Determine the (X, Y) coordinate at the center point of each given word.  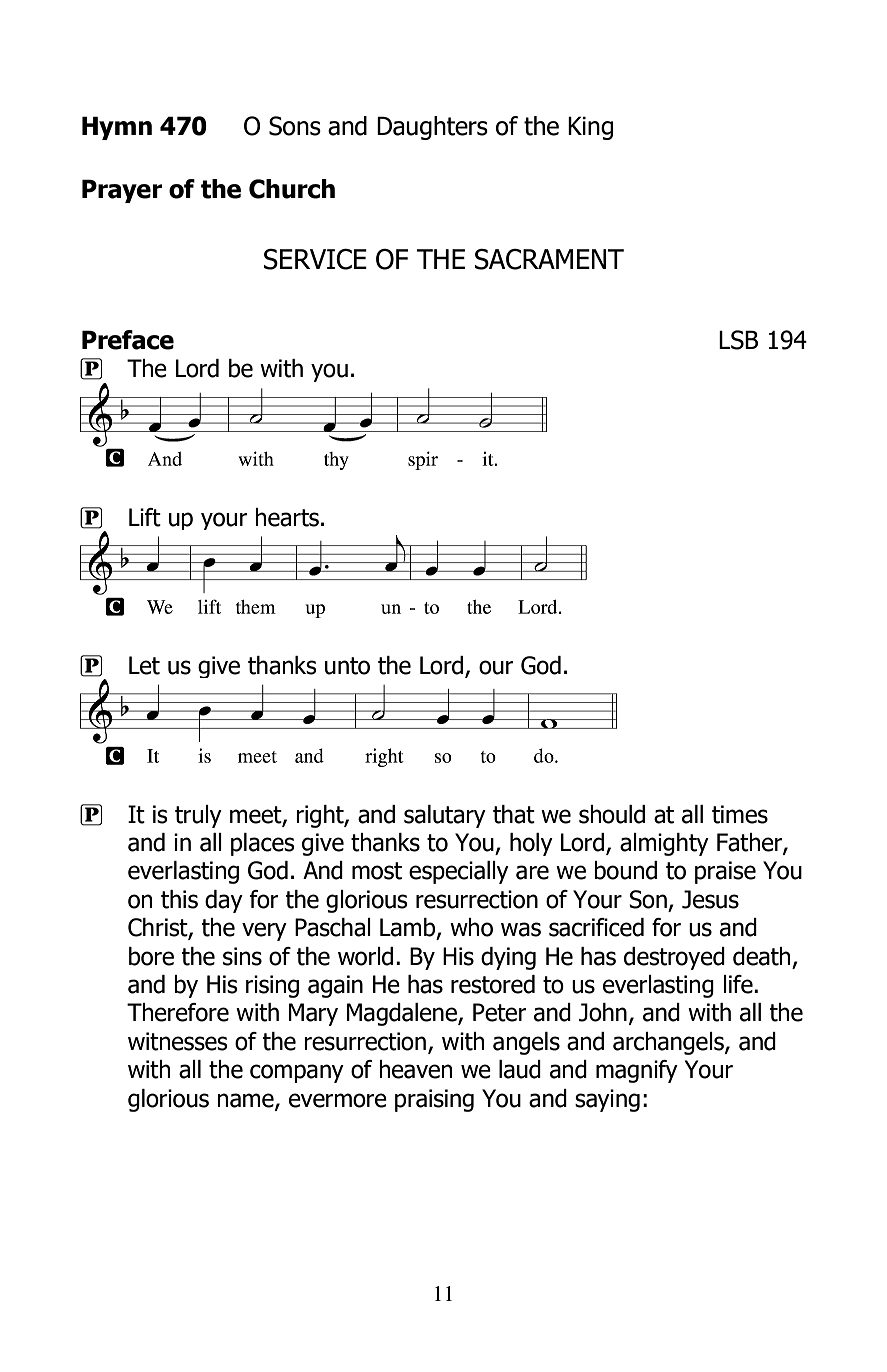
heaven (415, 1069)
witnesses (178, 1041)
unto (347, 666)
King (590, 128)
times (740, 814)
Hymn (117, 128)
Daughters (432, 128)
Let (144, 665)
